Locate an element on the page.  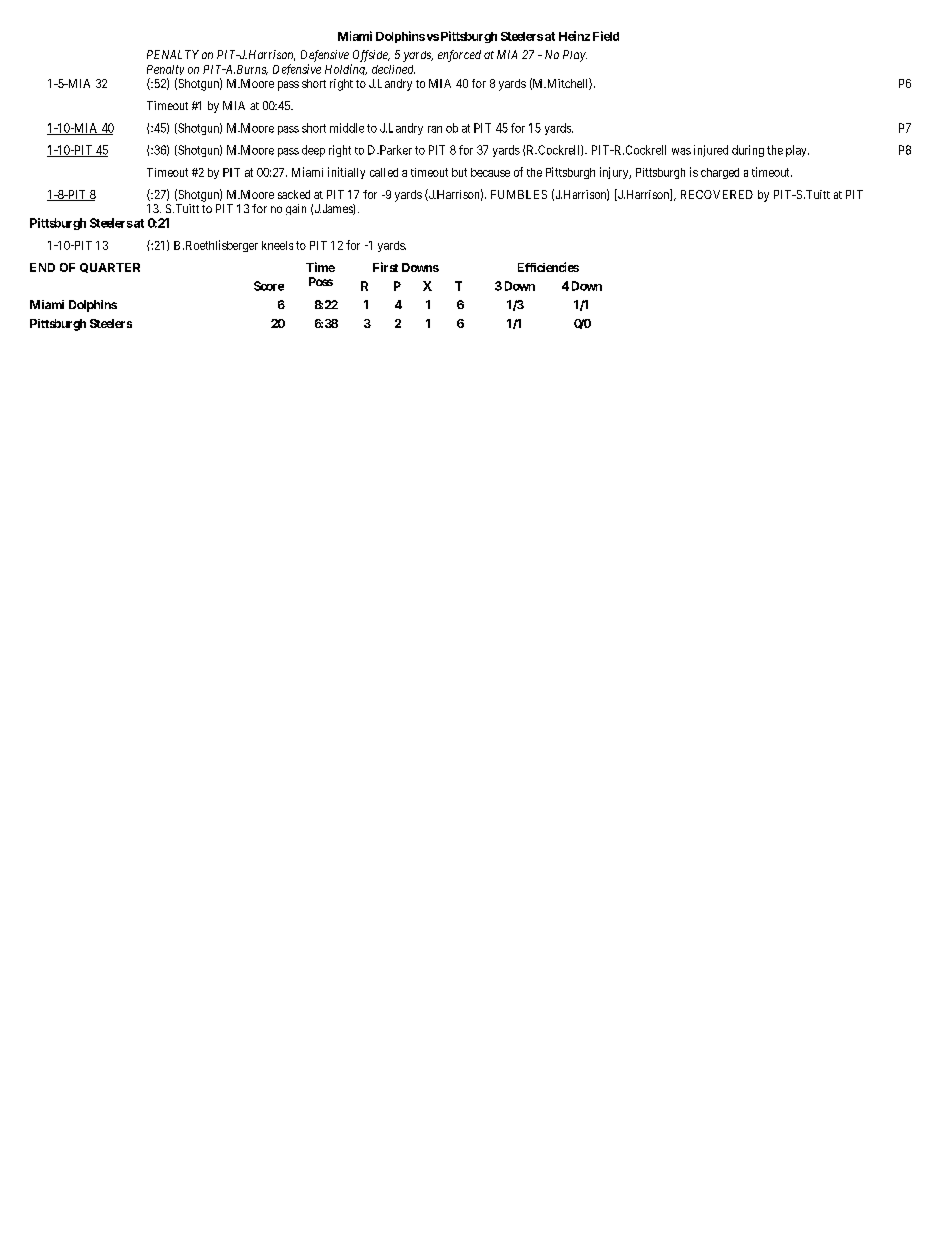
enforced is located at coordinates (459, 56).
